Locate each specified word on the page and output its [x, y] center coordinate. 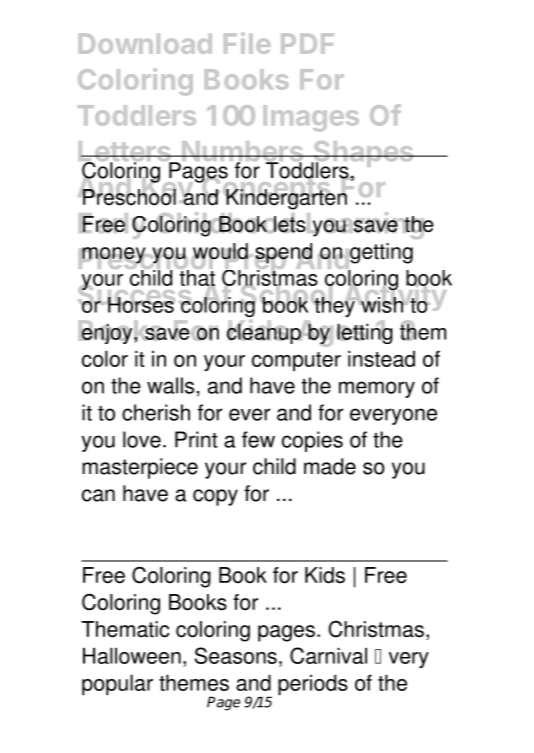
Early [113, 226]
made [330, 466]
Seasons [236, 655]
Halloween [132, 655]
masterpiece [140, 468]
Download [145, 43]
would [220, 252]
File [247, 43]
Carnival [328, 655]
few [258, 439]
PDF [307, 43]
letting [364, 332]
